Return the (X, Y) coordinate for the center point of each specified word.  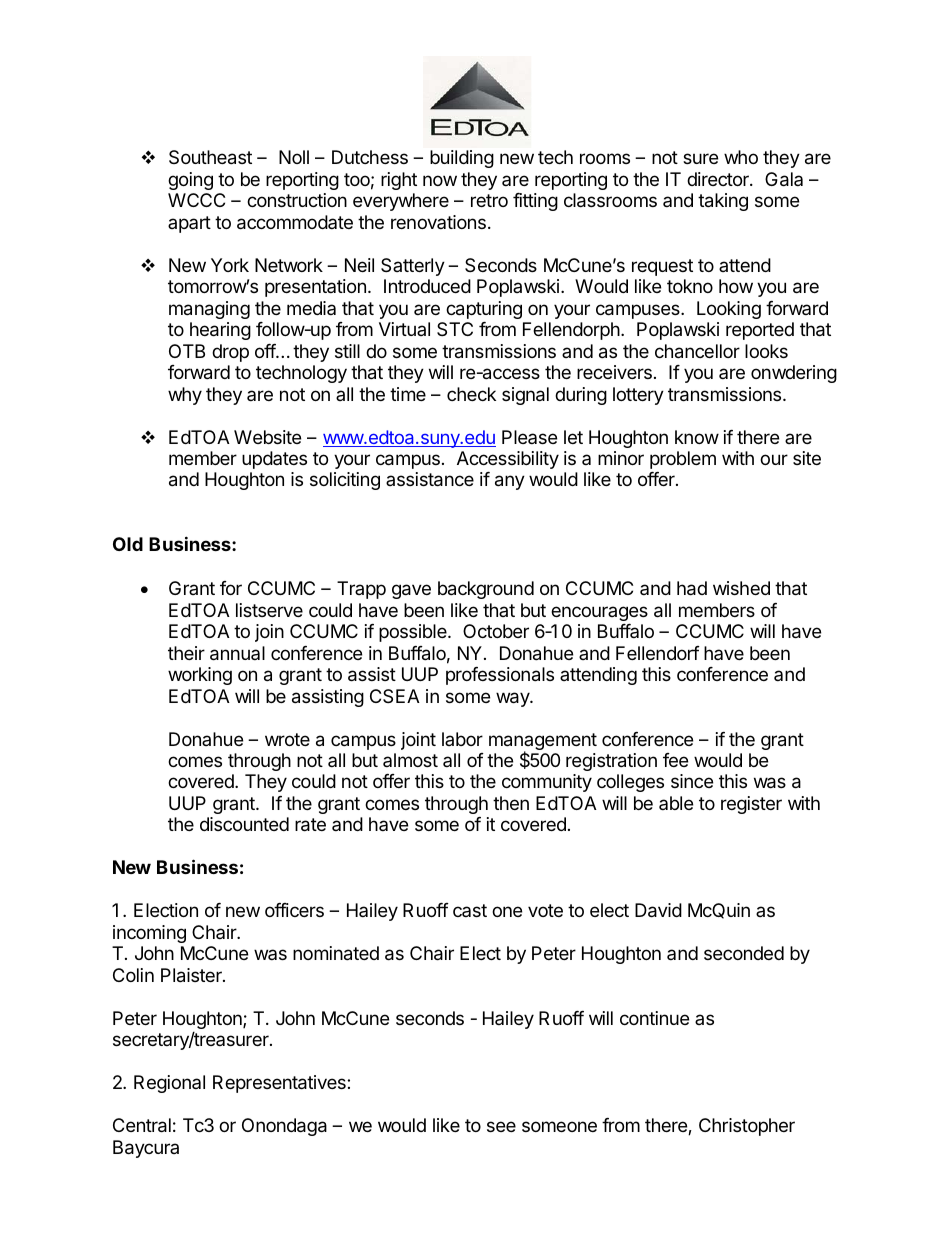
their (186, 653)
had (692, 588)
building (462, 159)
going (190, 181)
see (501, 1126)
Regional (169, 1084)
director (719, 179)
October (496, 631)
